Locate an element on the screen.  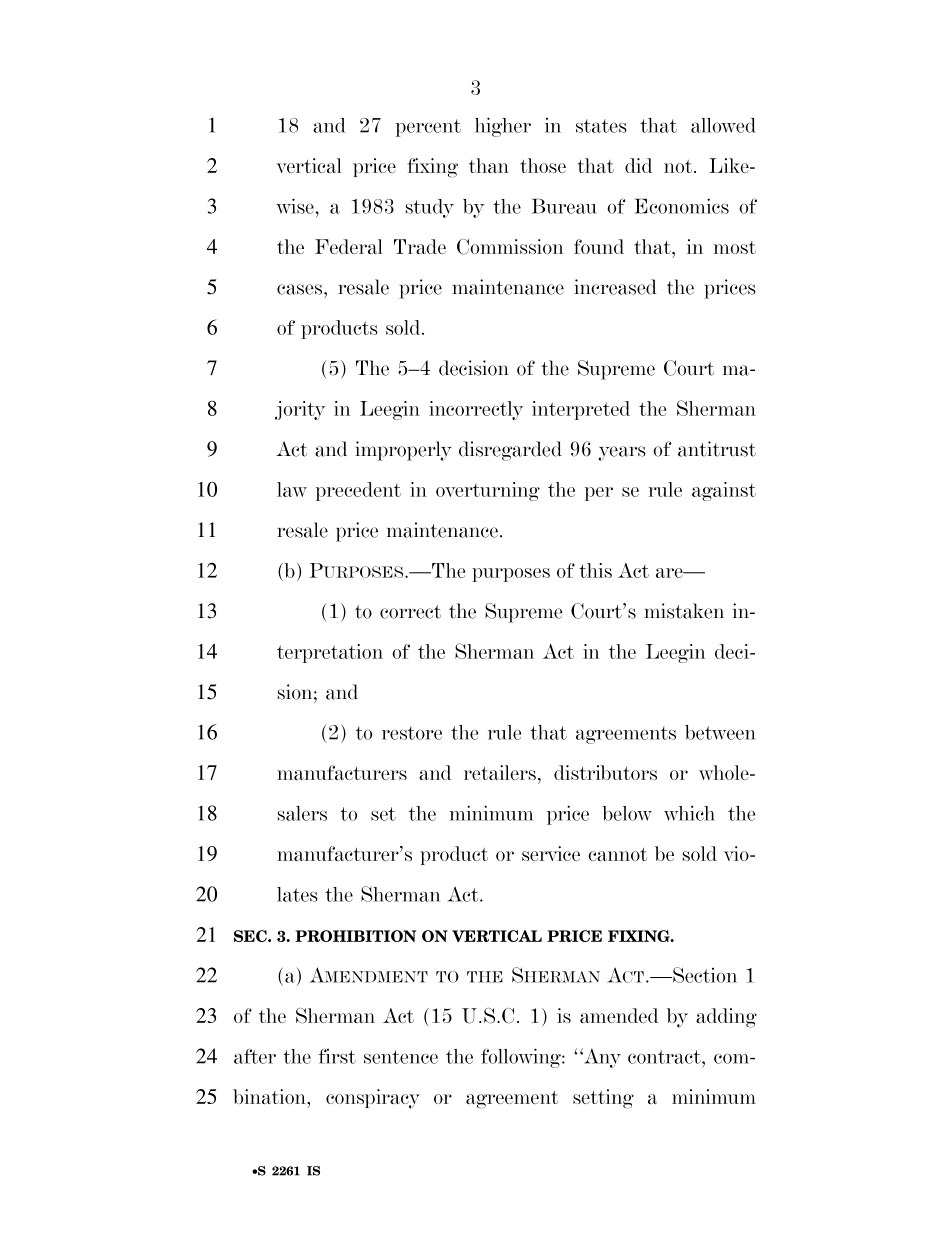
than is located at coordinates (489, 165).
